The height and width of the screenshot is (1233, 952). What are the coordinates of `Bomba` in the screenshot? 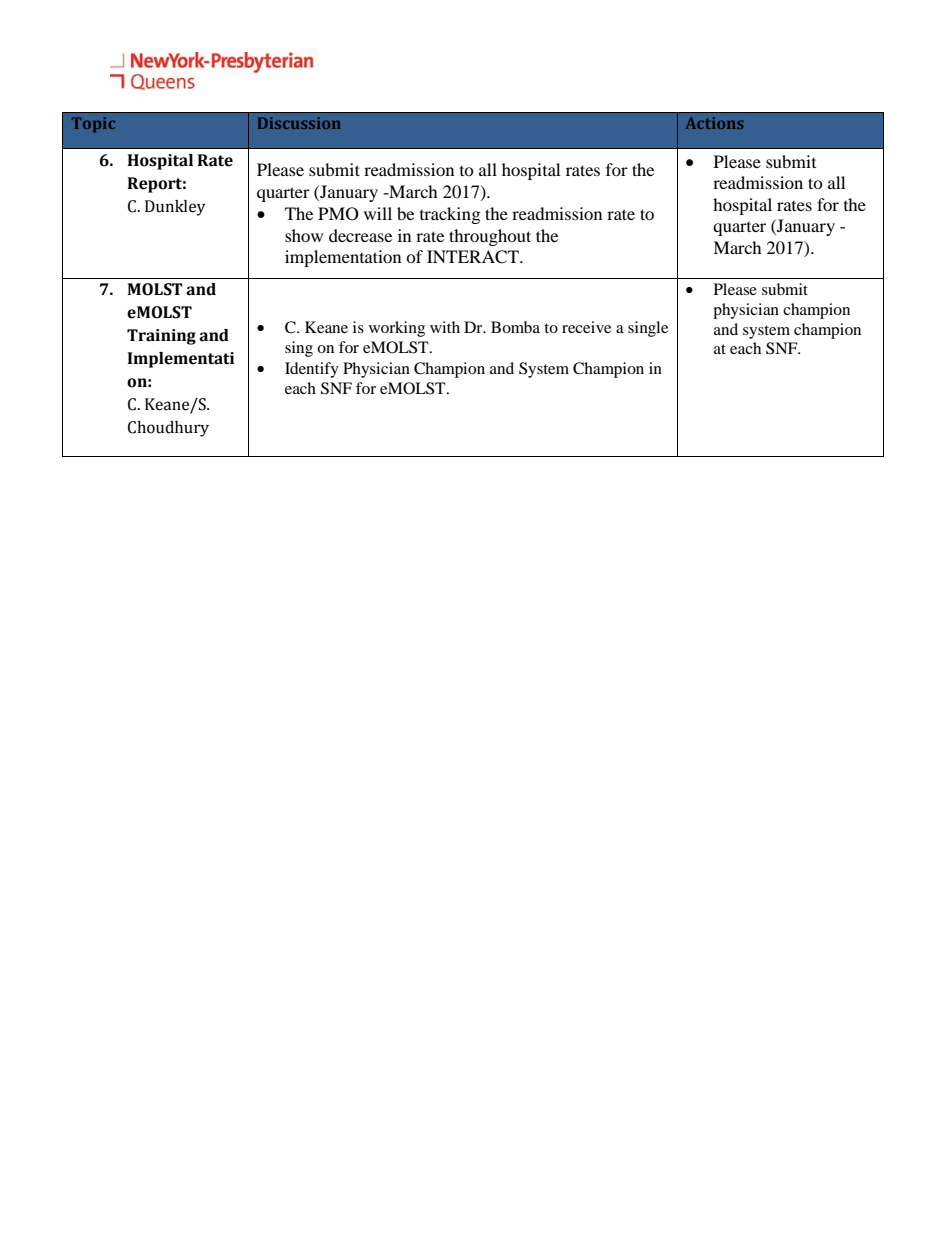 It's located at (515, 327).
